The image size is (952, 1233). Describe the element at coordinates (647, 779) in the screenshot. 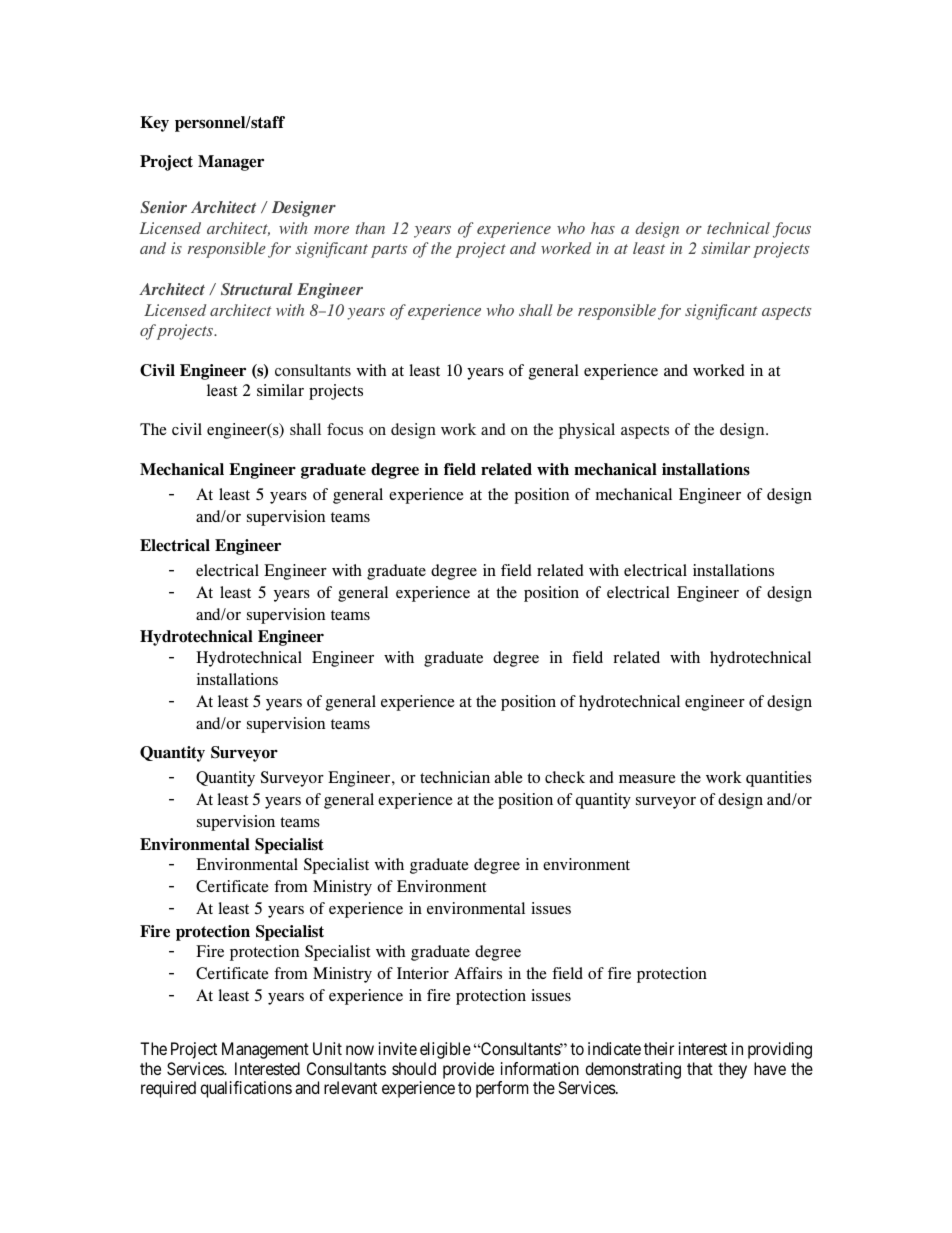

I see `measure` at that location.
